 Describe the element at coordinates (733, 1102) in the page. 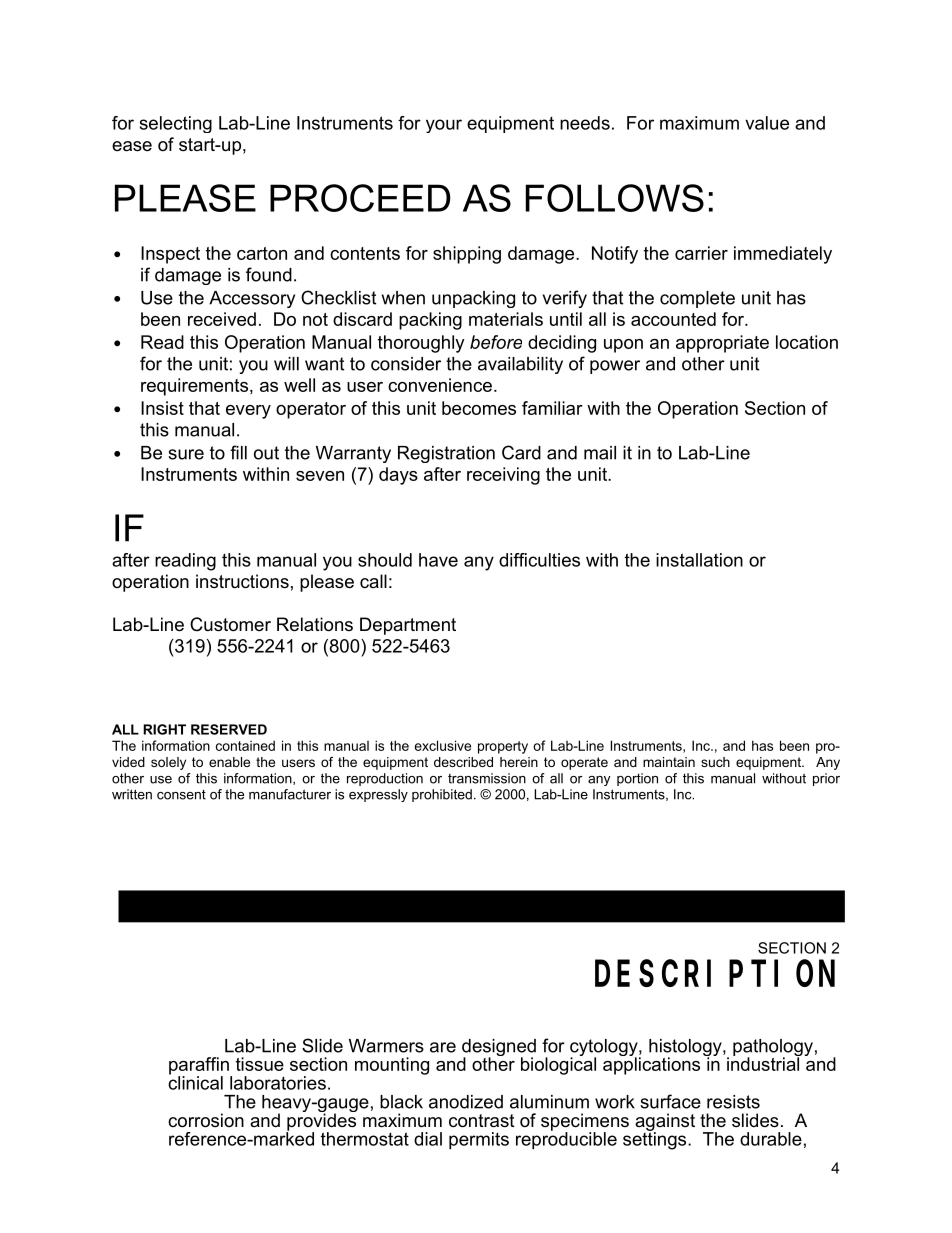

I see `resists` at that location.
